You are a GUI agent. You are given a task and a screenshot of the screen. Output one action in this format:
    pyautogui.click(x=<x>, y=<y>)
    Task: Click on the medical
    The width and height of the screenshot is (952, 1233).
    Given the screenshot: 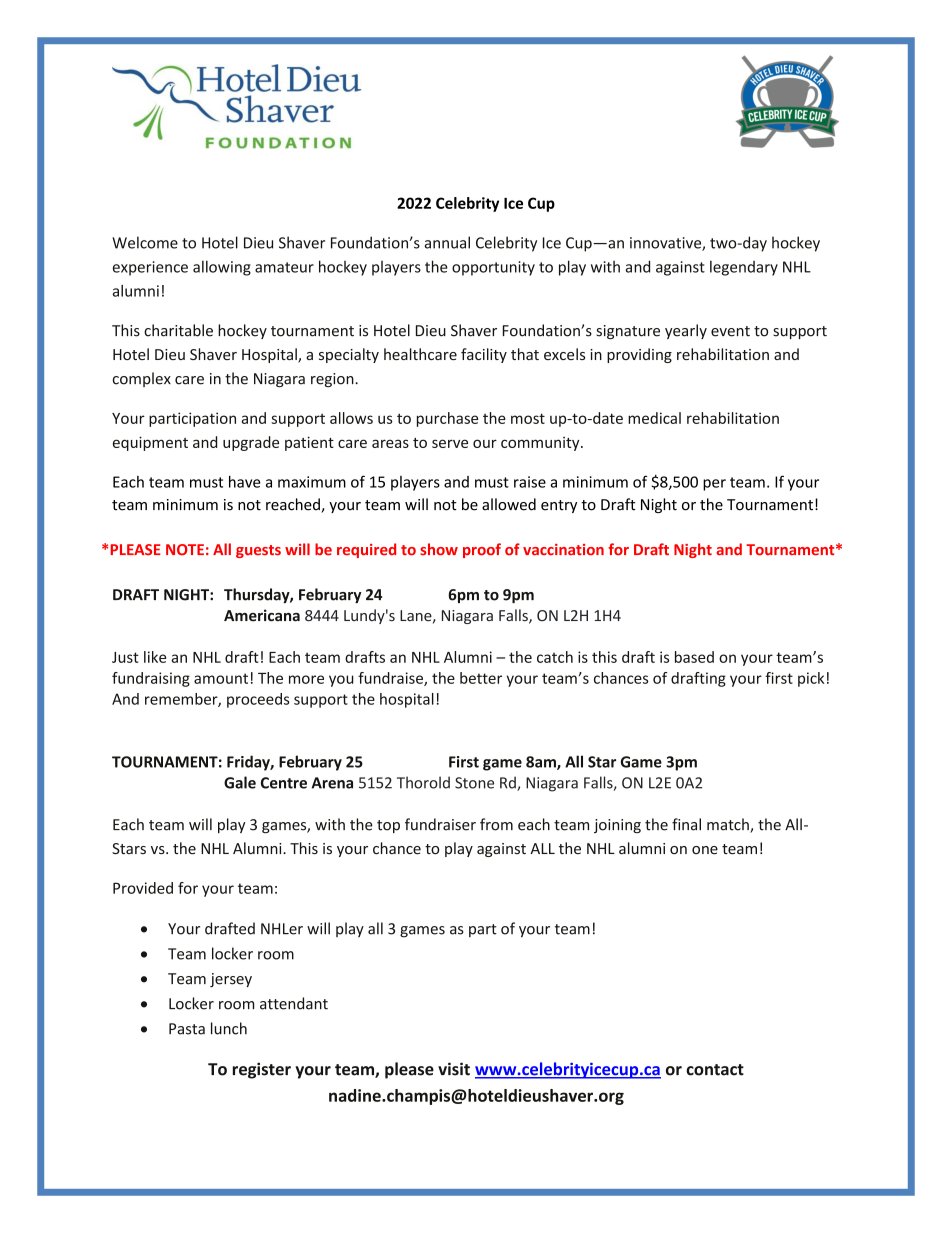 What is the action you would take?
    pyautogui.click(x=654, y=418)
